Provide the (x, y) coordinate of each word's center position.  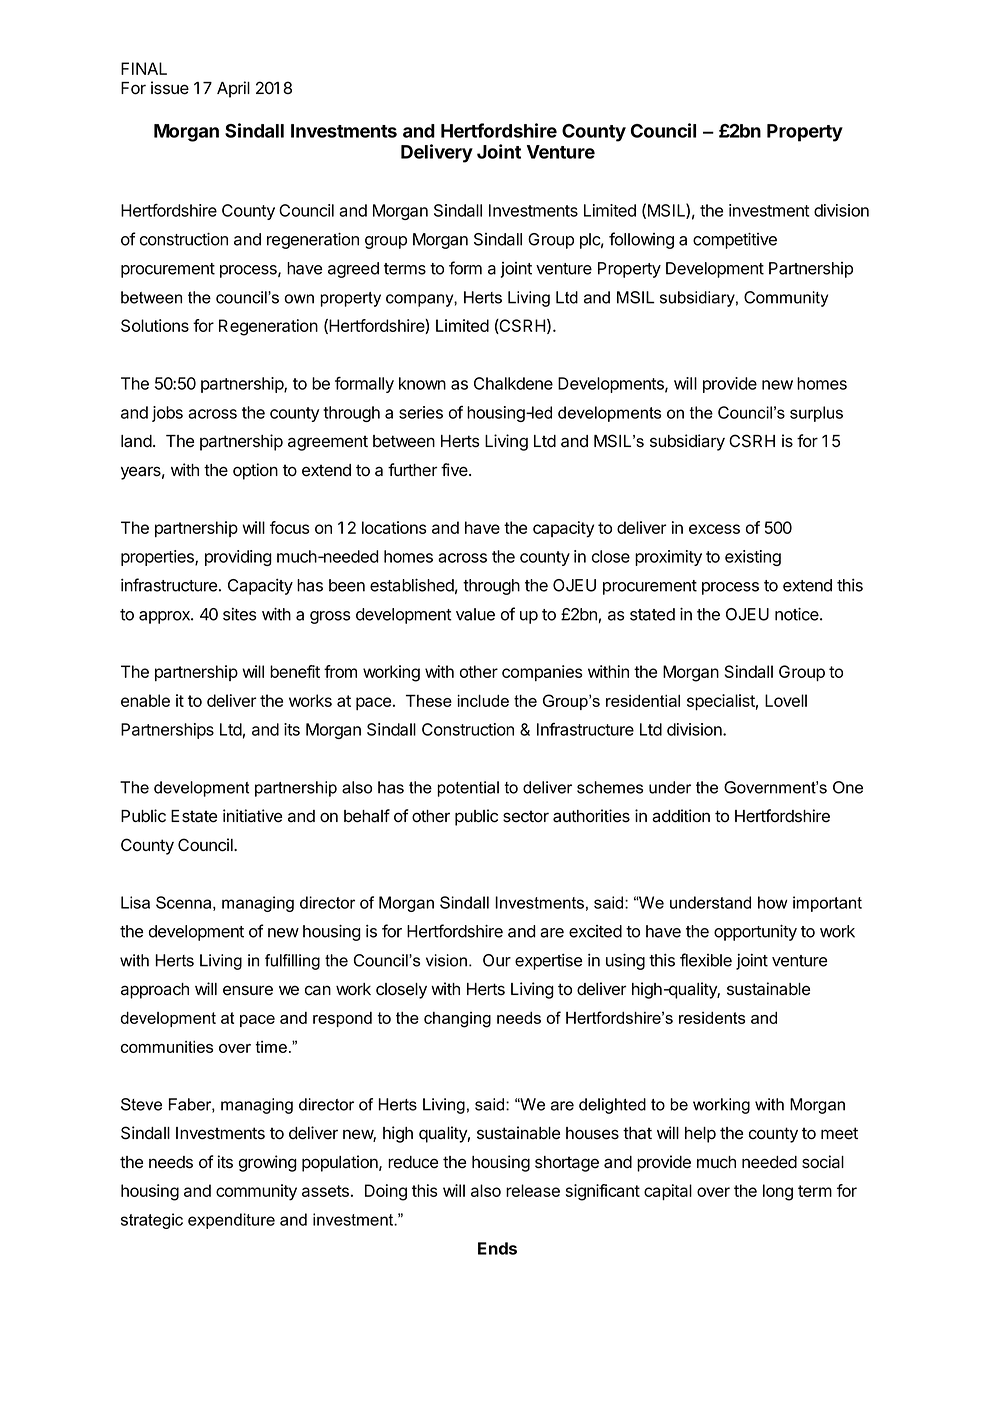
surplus (816, 414)
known (422, 383)
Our (497, 960)
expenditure (231, 1221)
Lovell (786, 700)
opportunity (755, 932)
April (233, 89)
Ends (497, 1248)
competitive (735, 240)
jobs (167, 414)
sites (240, 614)
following (641, 240)
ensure (248, 990)
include (483, 700)
